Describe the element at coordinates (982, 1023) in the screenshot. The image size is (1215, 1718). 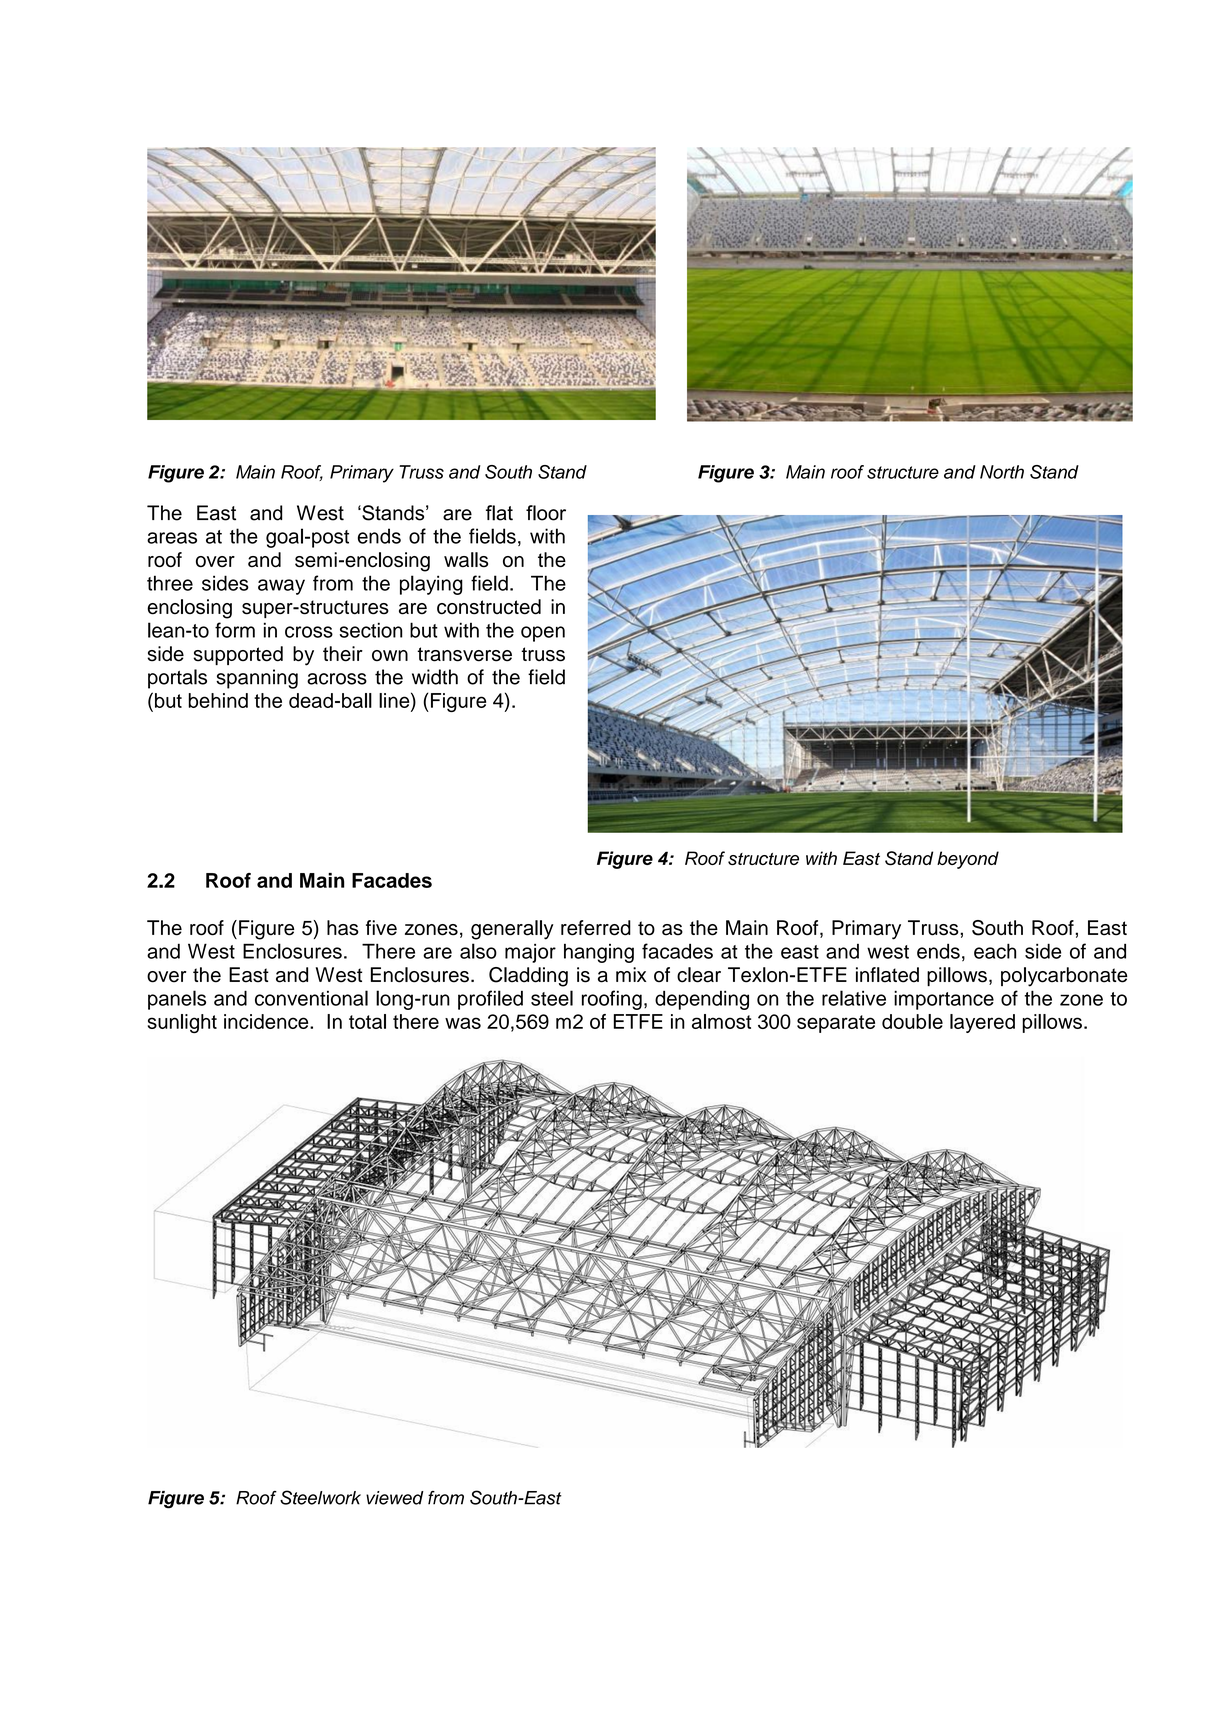
I see `layered` at that location.
